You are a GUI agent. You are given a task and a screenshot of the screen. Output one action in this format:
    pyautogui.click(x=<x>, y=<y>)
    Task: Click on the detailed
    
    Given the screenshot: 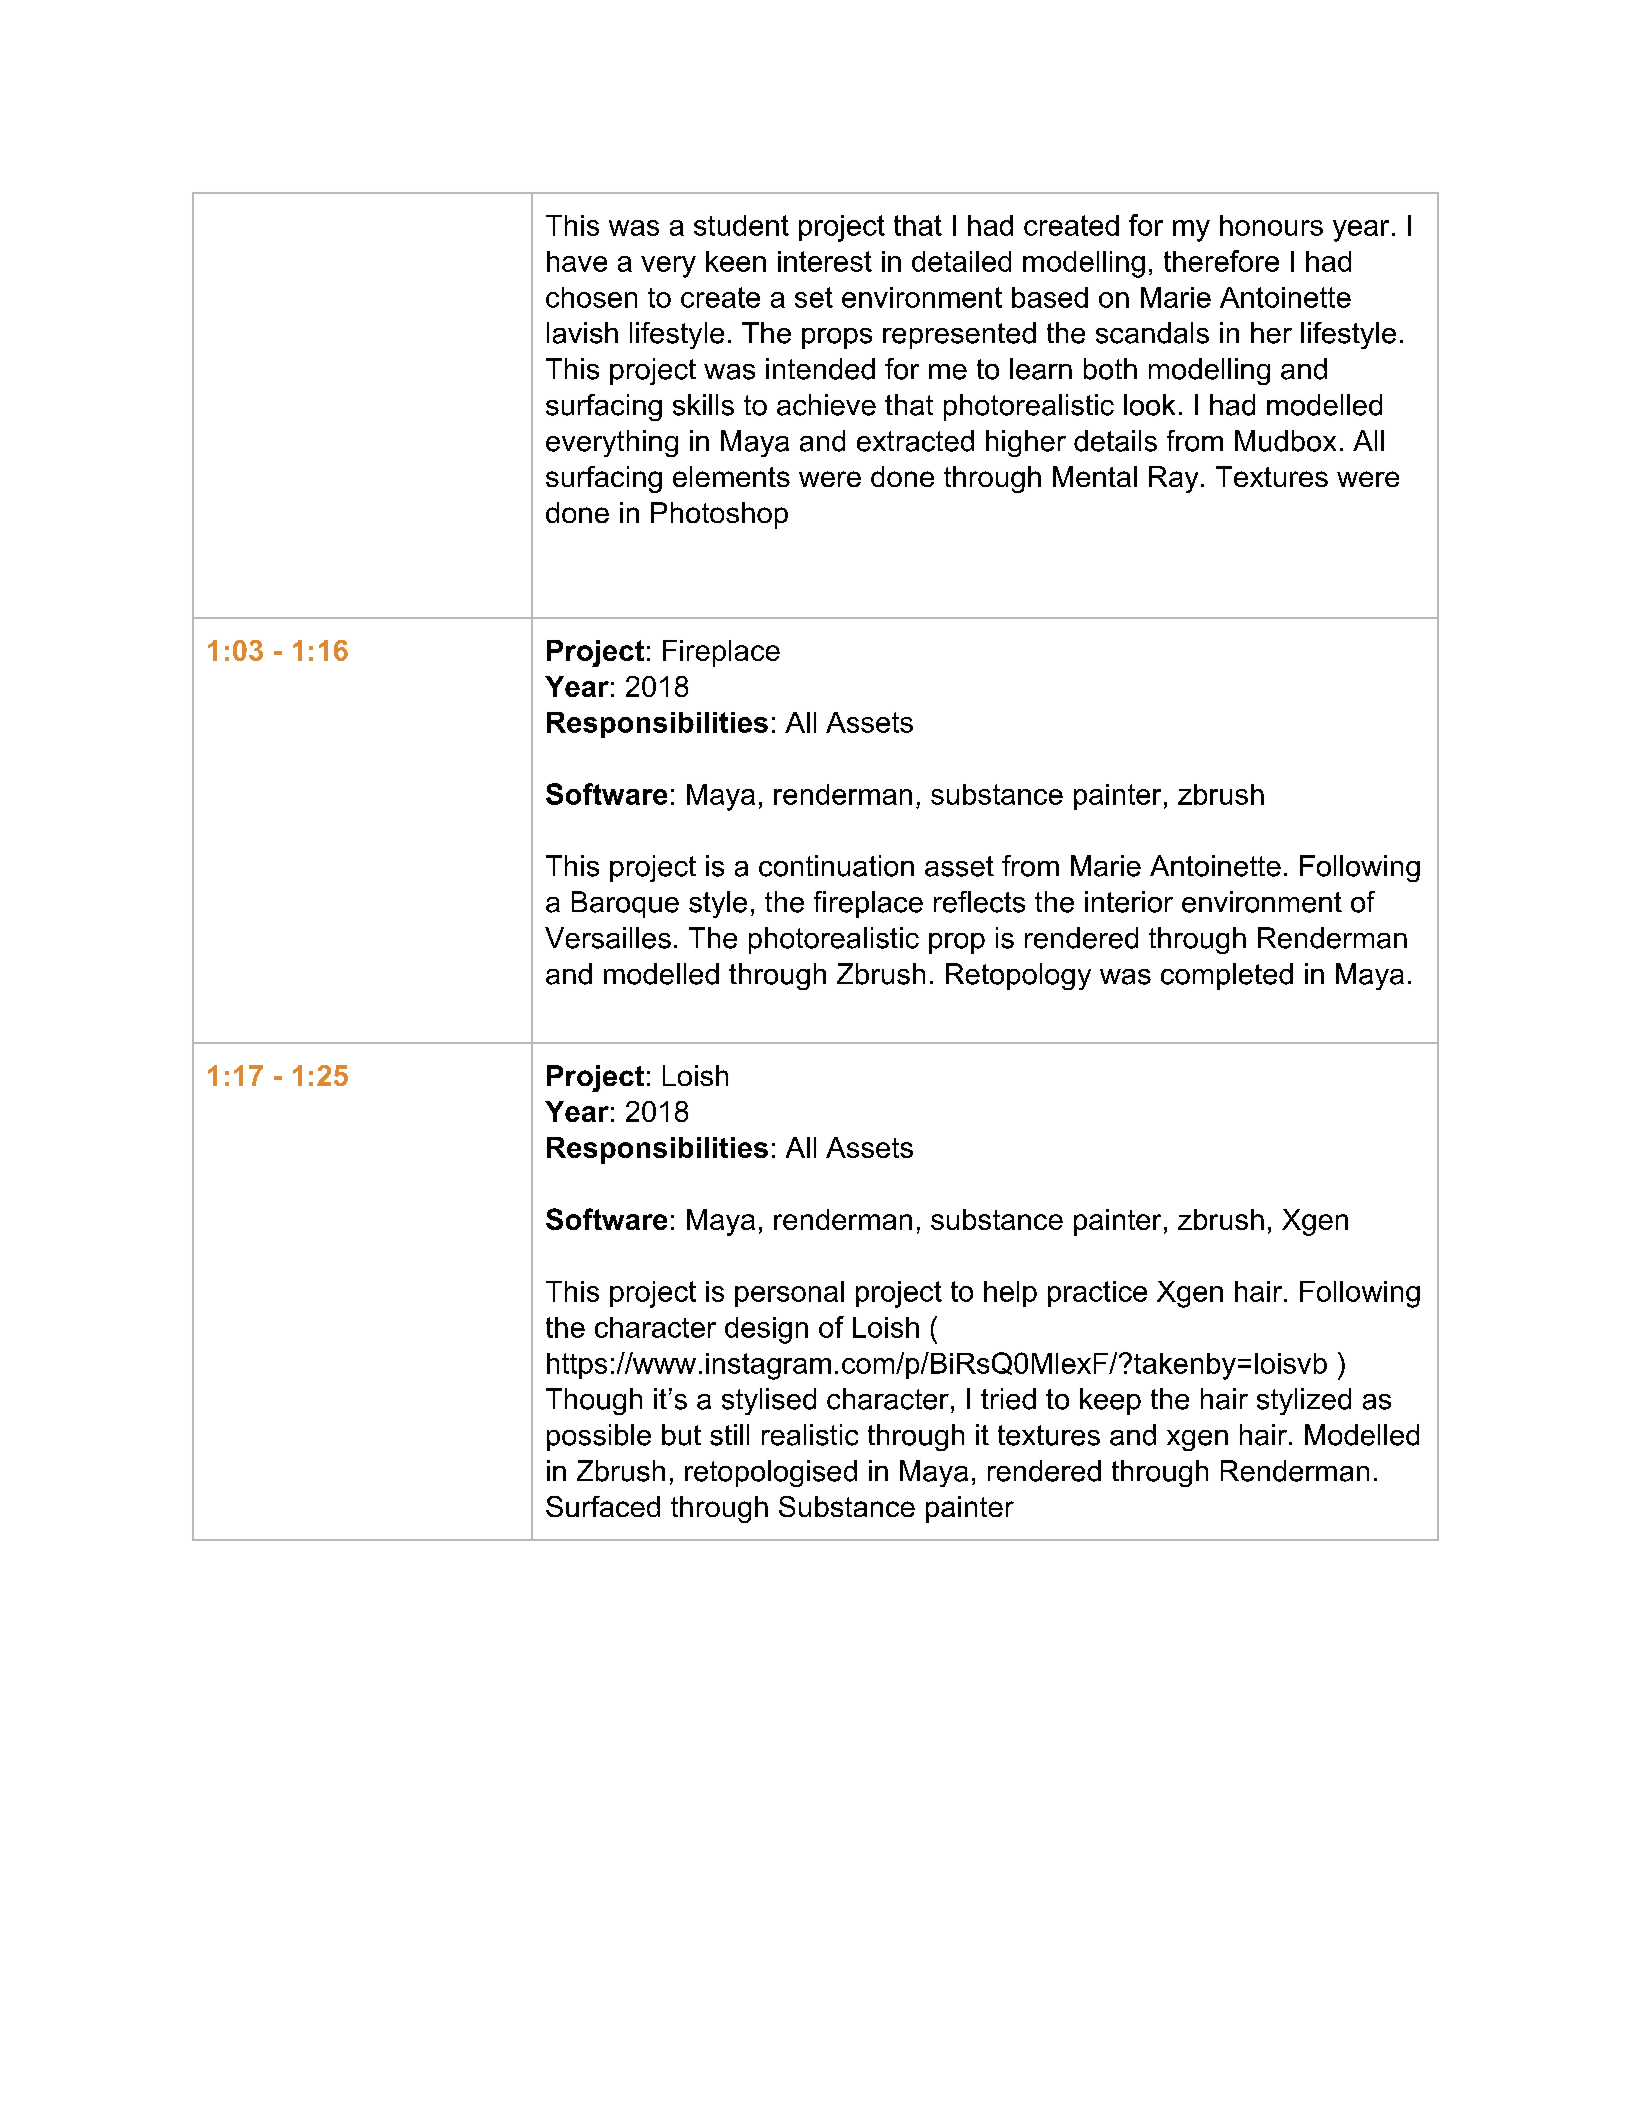 What is the action you would take?
    pyautogui.click(x=961, y=261)
